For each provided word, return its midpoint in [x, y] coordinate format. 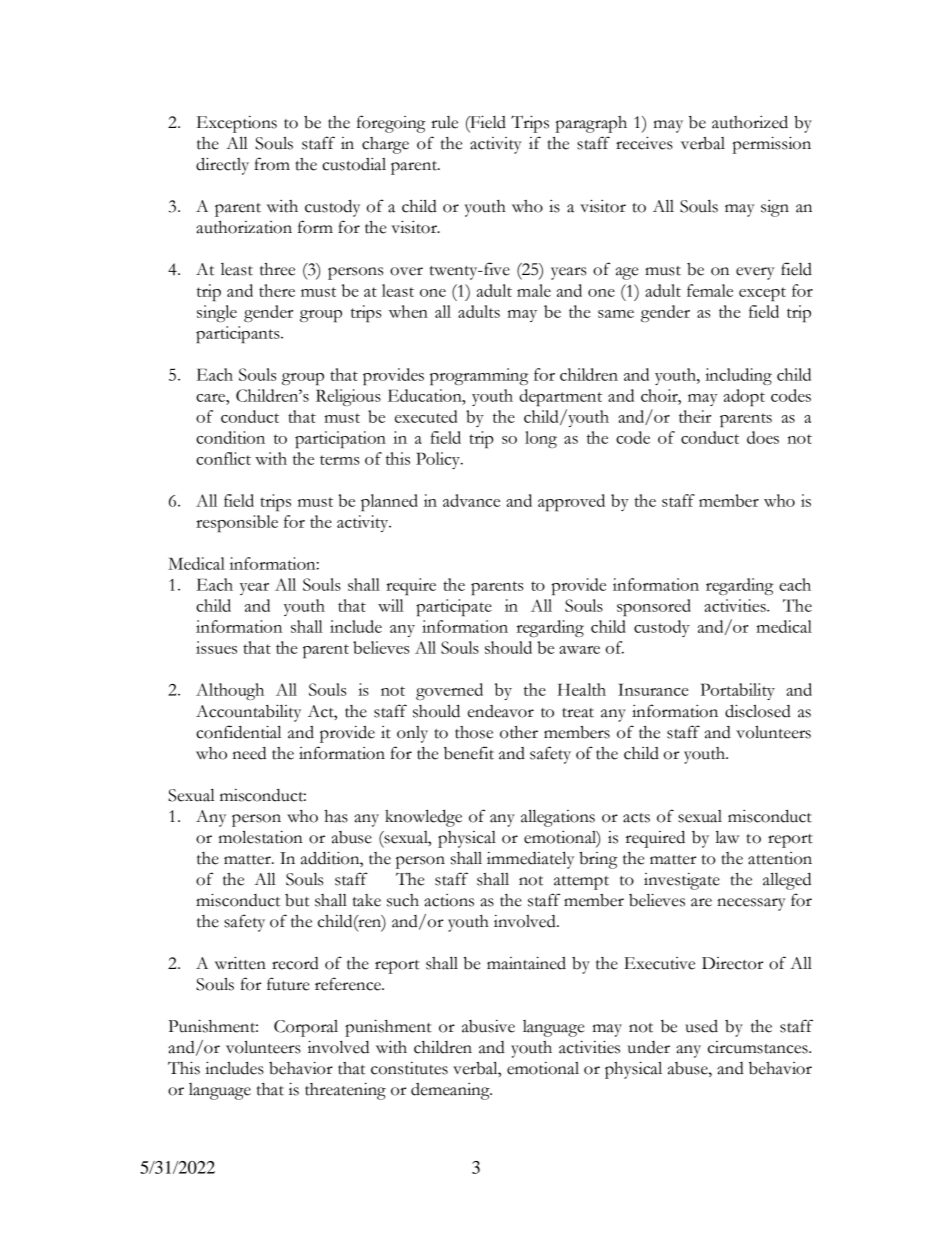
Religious [348, 397]
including [738, 376]
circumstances [759, 1047]
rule [444, 122]
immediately [530, 860]
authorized [750, 122]
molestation [261, 837]
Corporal [306, 1028]
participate [454, 607]
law [727, 837]
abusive [488, 1026]
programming [479, 376]
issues [216, 647]
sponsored [654, 607]
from [272, 164]
